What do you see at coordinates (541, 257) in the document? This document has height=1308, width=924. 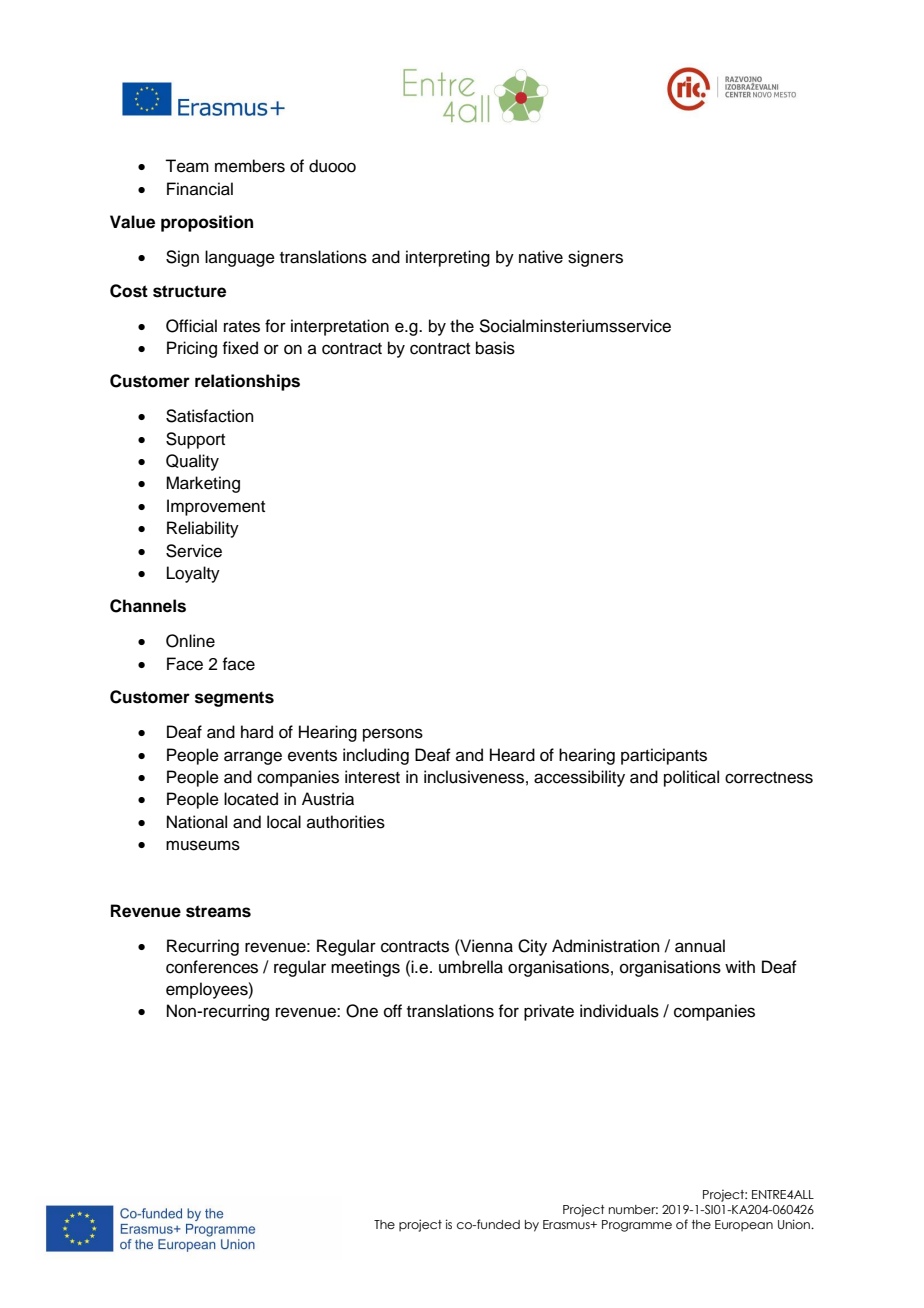 I see `native` at bounding box center [541, 257].
